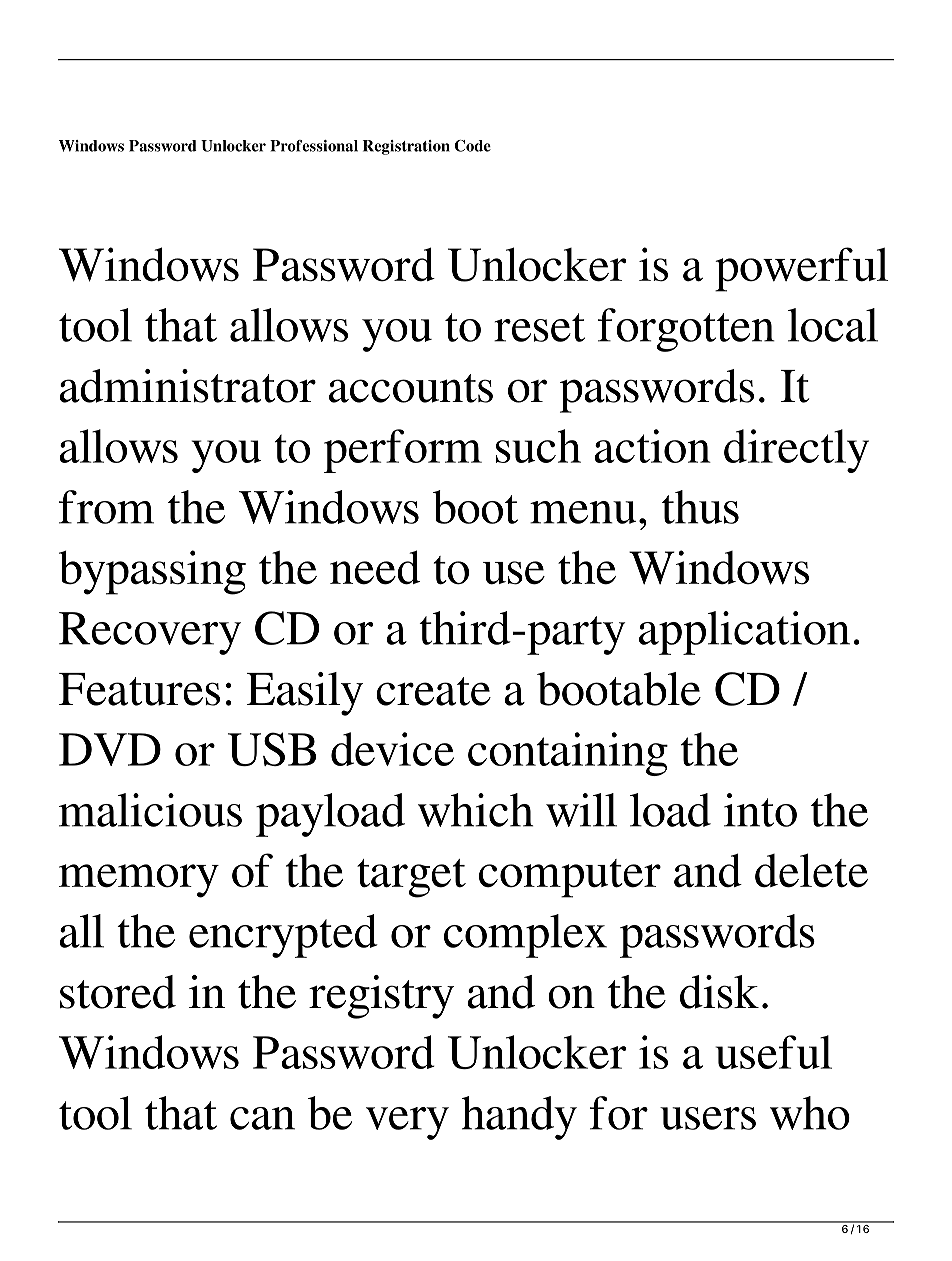  Describe the element at coordinates (744, 633) in the screenshot. I see `application` at that location.
